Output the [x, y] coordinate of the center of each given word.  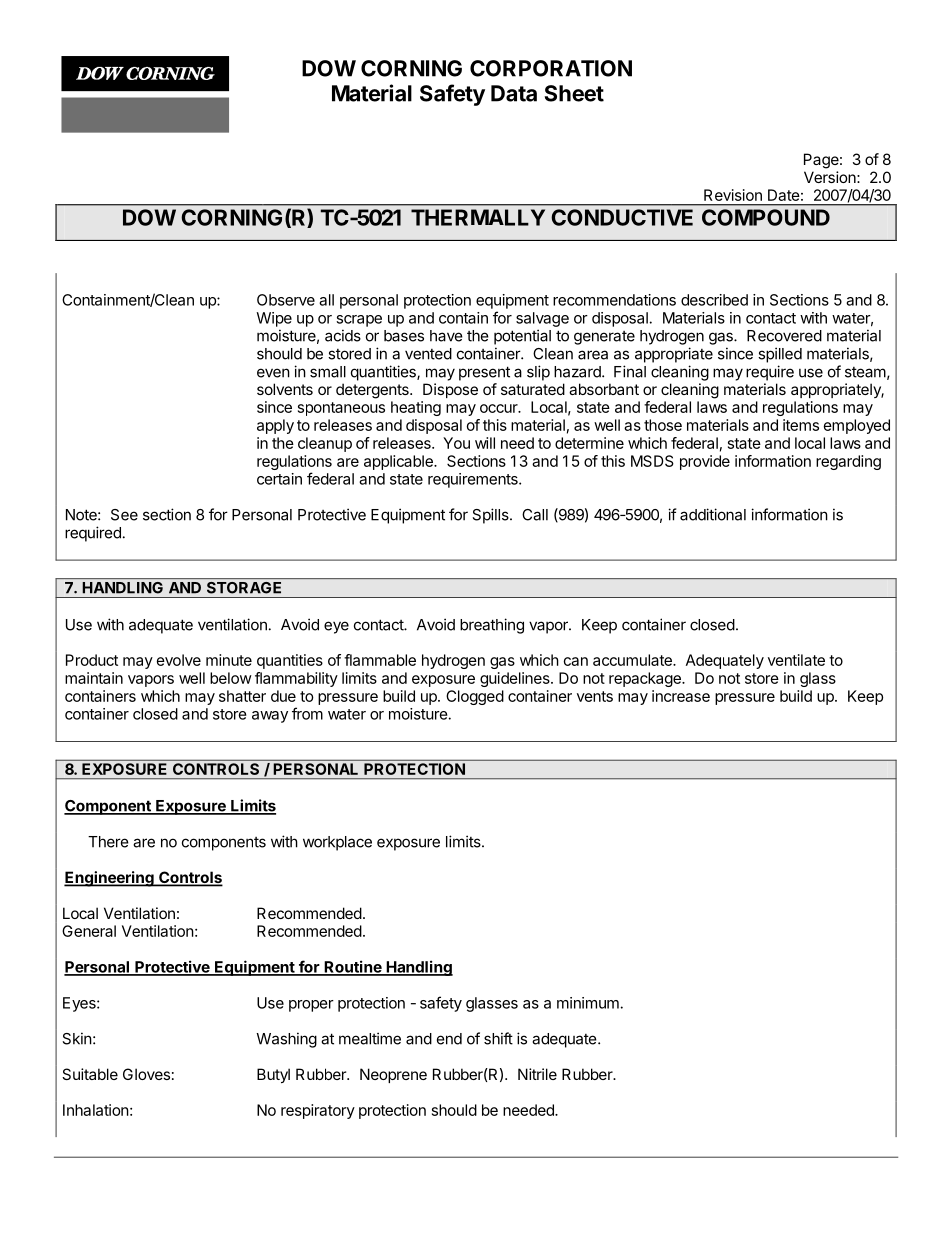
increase [681, 696]
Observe [286, 300]
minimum [588, 1003]
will [485, 443]
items [801, 425]
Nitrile [537, 1074]
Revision [733, 195]
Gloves [146, 1074]
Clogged [475, 697]
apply [275, 426]
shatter [242, 696]
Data [514, 93]
